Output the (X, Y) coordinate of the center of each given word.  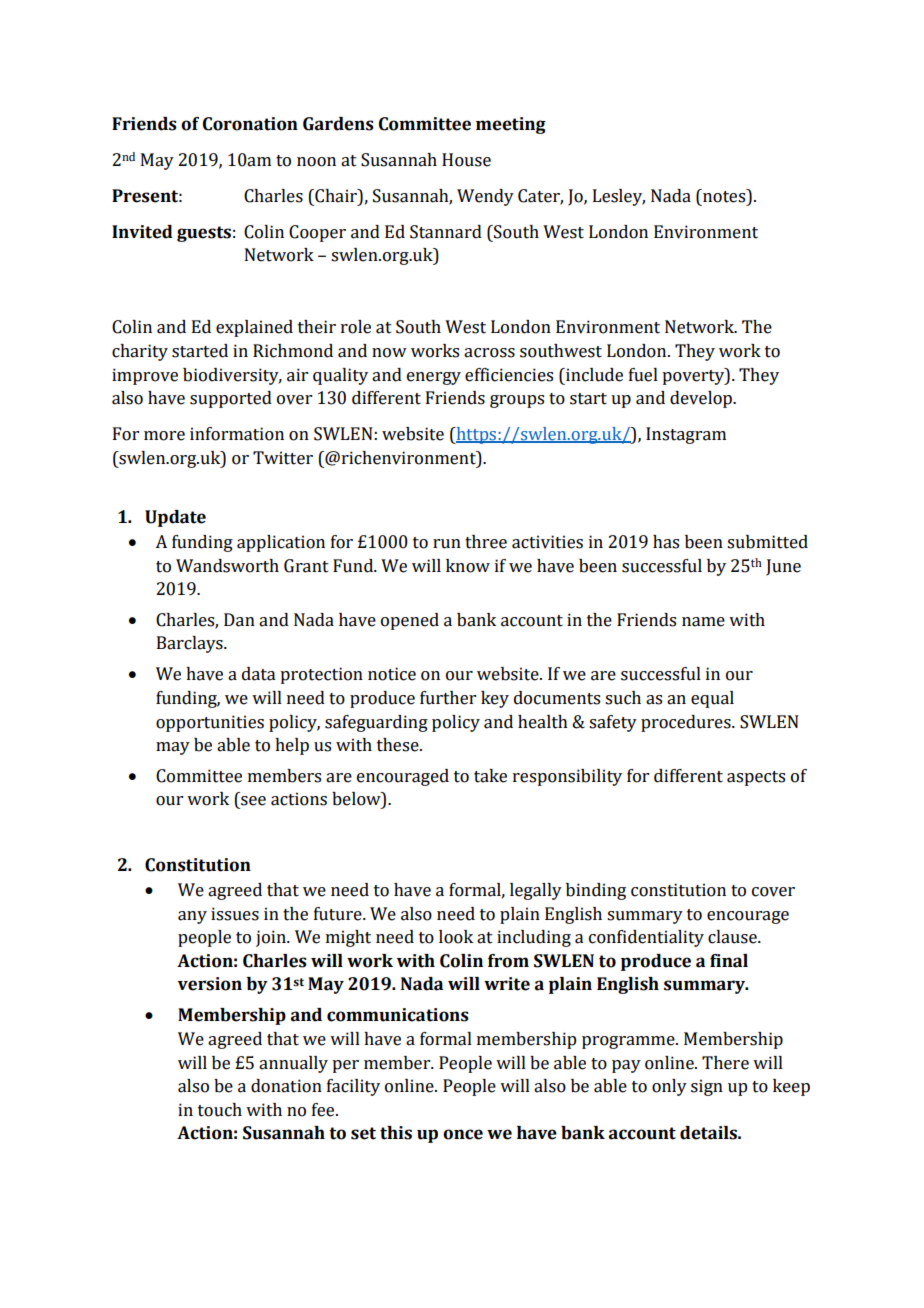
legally (536, 891)
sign (707, 1087)
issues (235, 914)
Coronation (250, 124)
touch (220, 1110)
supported (231, 399)
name (703, 622)
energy (434, 378)
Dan (239, 620)
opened (410, 621)
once (463, 1134)
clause (733, 937)
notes (724, 196)
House (466, 160)
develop (702, 399)
